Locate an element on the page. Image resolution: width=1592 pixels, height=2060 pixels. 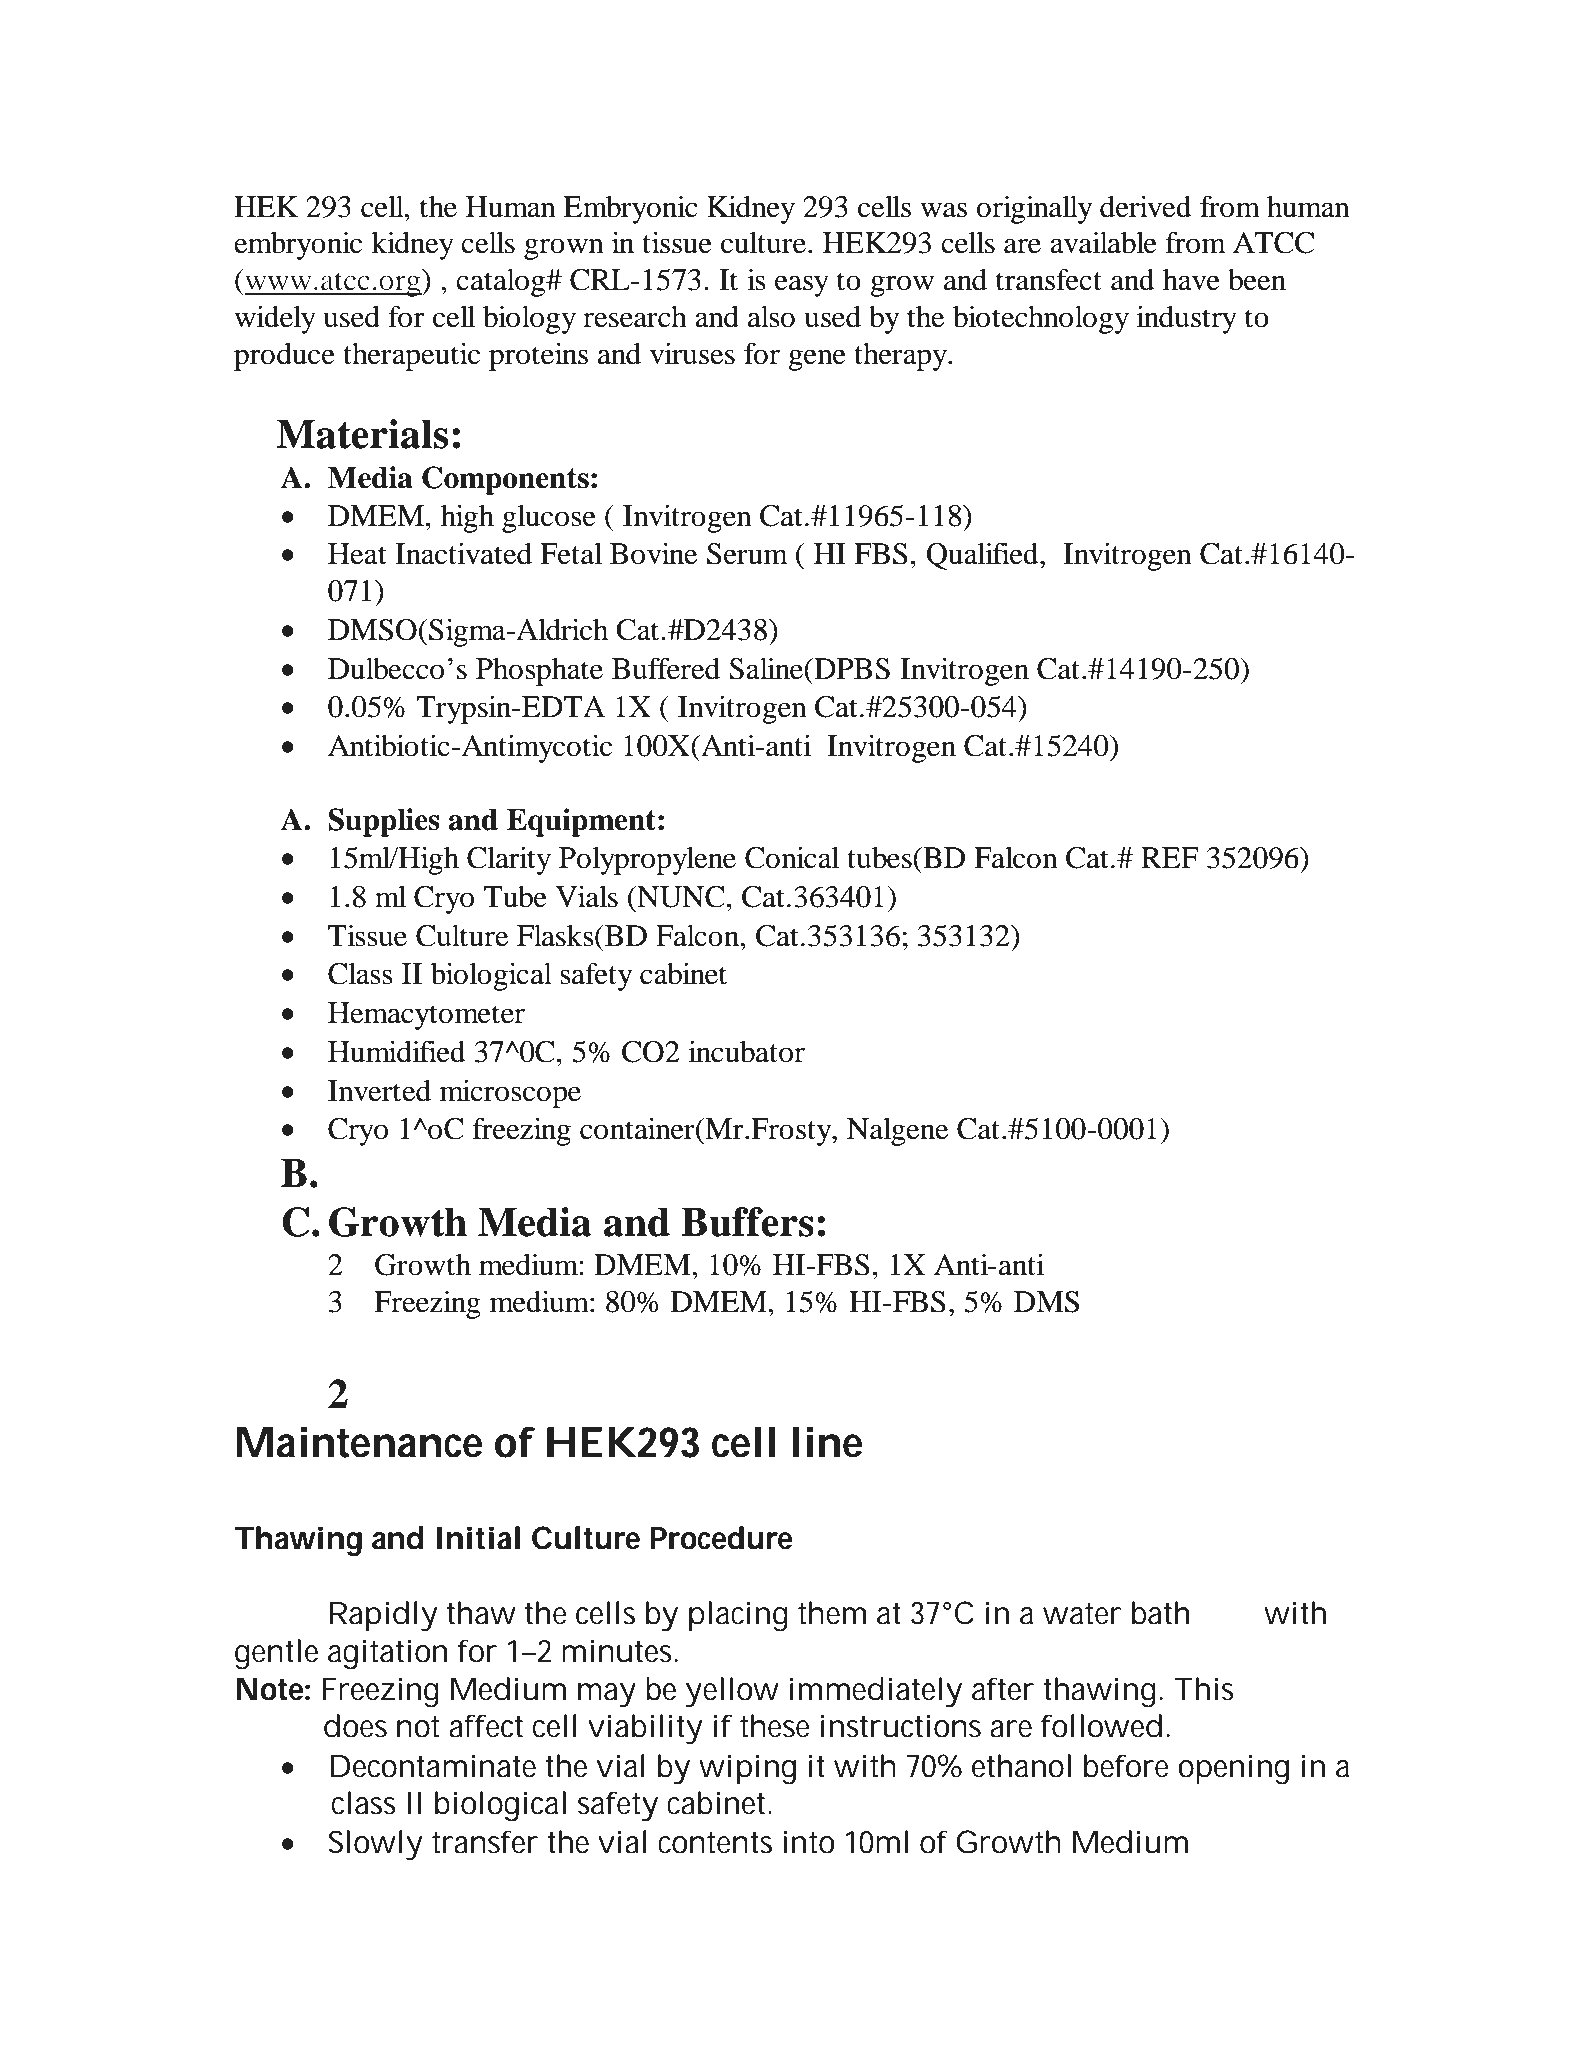
Buffers is located at coordinates (747, 1222).
